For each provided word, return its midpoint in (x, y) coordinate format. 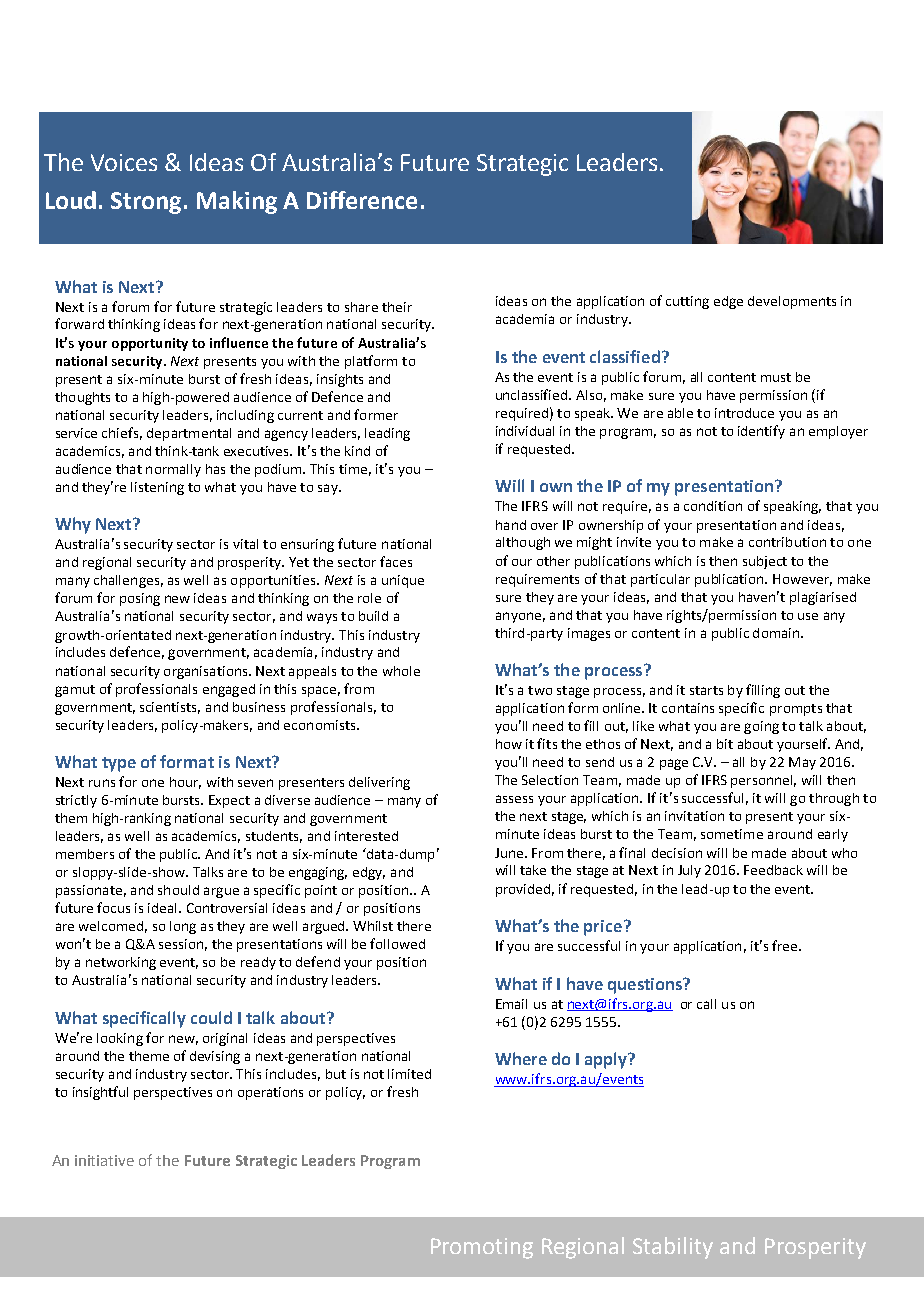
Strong (146, 203)
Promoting (482, 1248)
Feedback (773, 870)
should (178, 890)
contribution (787, 542)
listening (157, 488)
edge (728, 302)
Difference (362, 200)
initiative (104, 1160)
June (510, 853)
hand (511, 525)
